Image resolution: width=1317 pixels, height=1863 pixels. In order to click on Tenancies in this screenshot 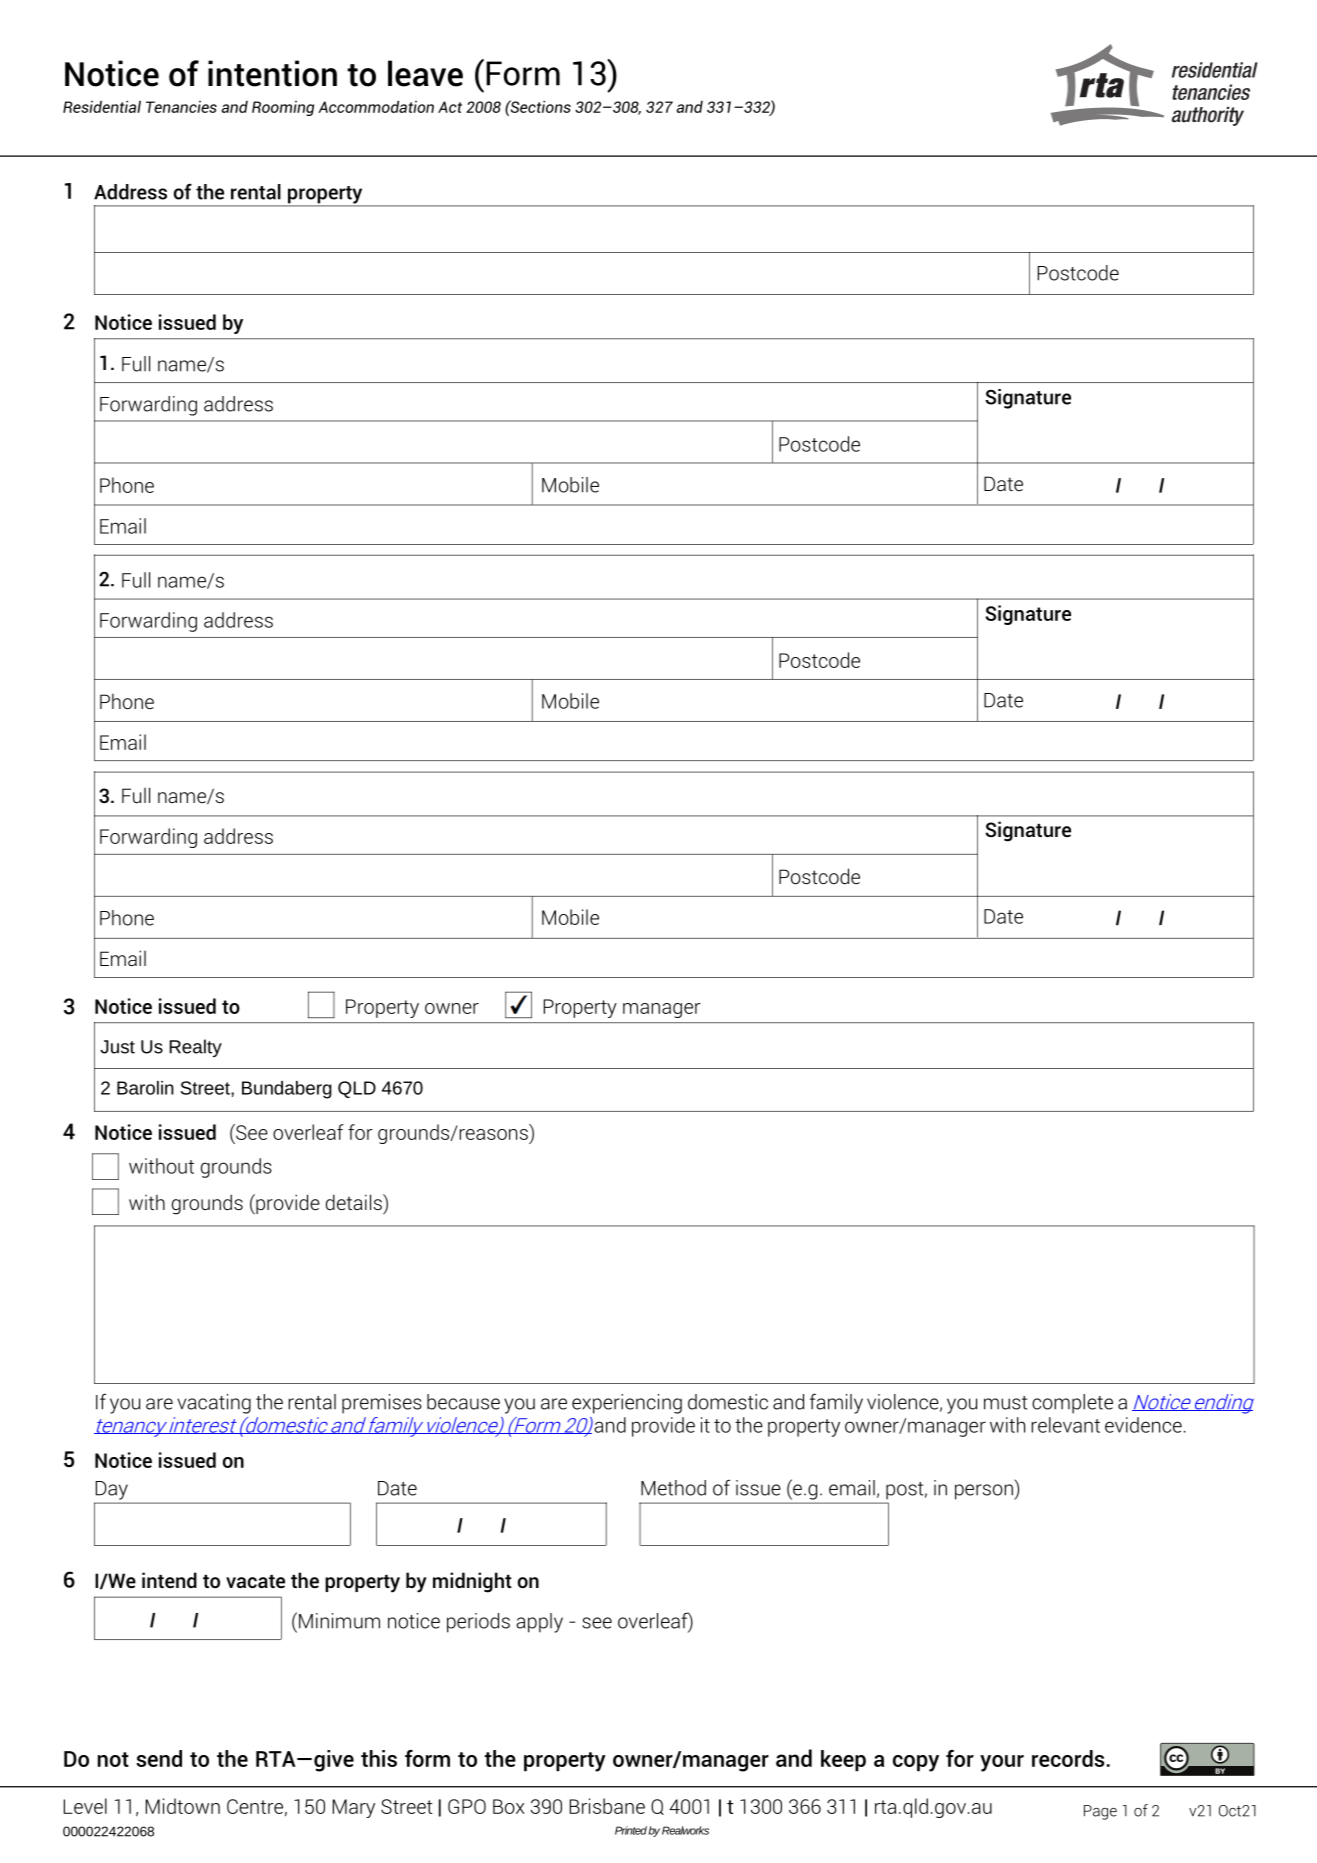, I will do `click(181, 107)`.
